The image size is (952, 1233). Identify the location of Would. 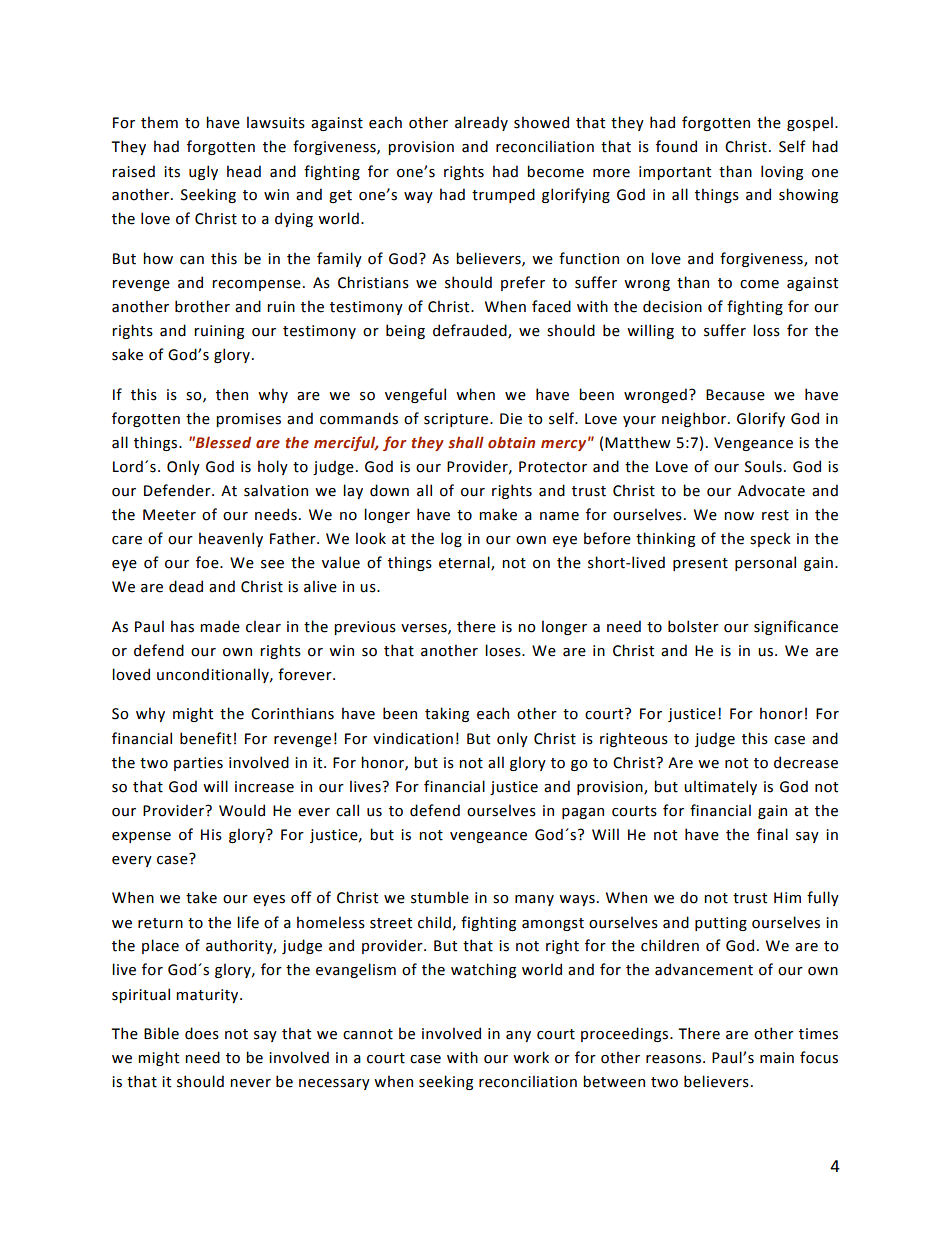
(242, 810).
